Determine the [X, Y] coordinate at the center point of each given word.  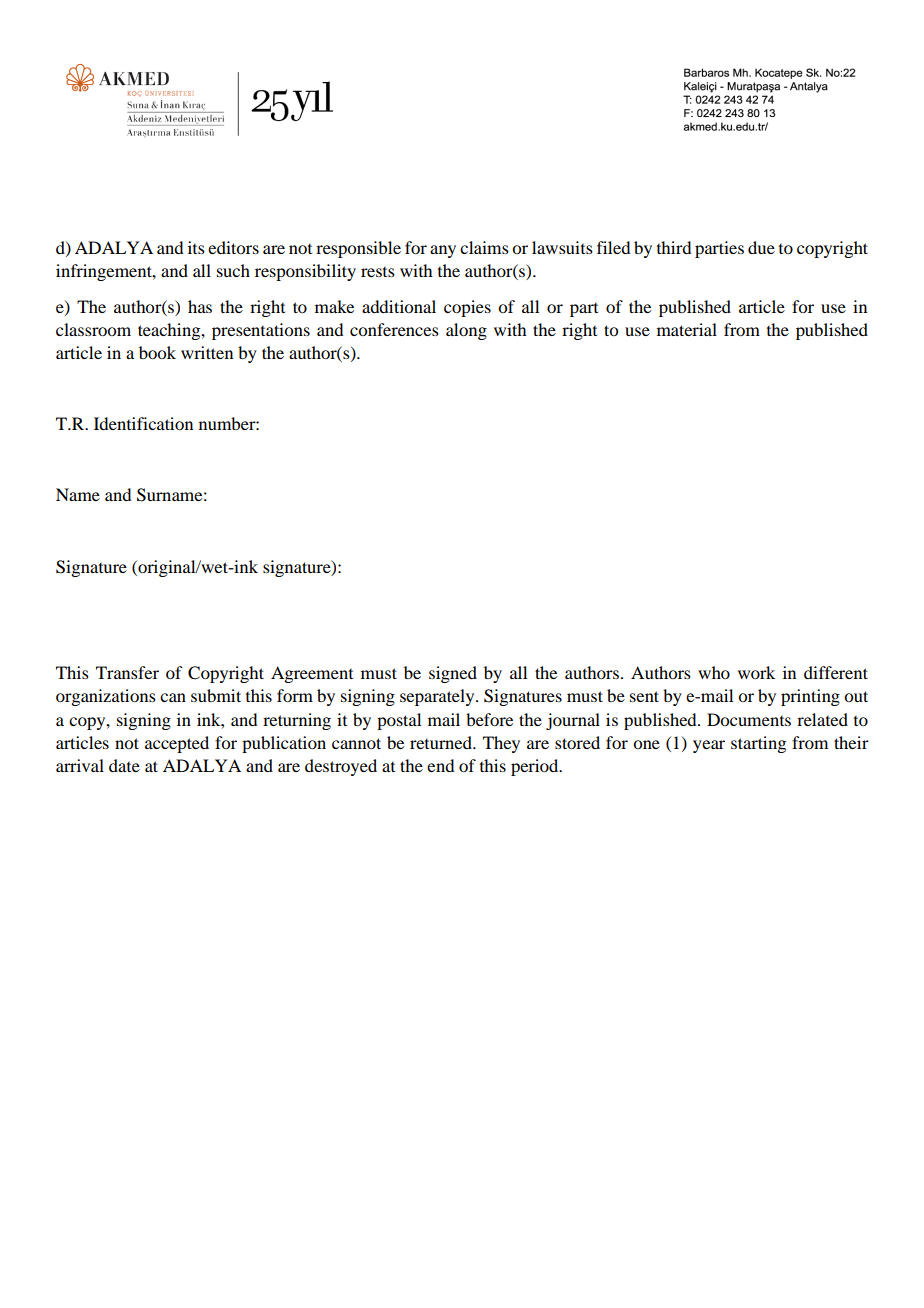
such [233, 270]
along [466, 331]
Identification [143, 423]
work [756, 672]
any [443, 251]
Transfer [127, 672]
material [687, 329]
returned [442, 742]
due [761, 247]
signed [453, 674]
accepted [177, 744]
